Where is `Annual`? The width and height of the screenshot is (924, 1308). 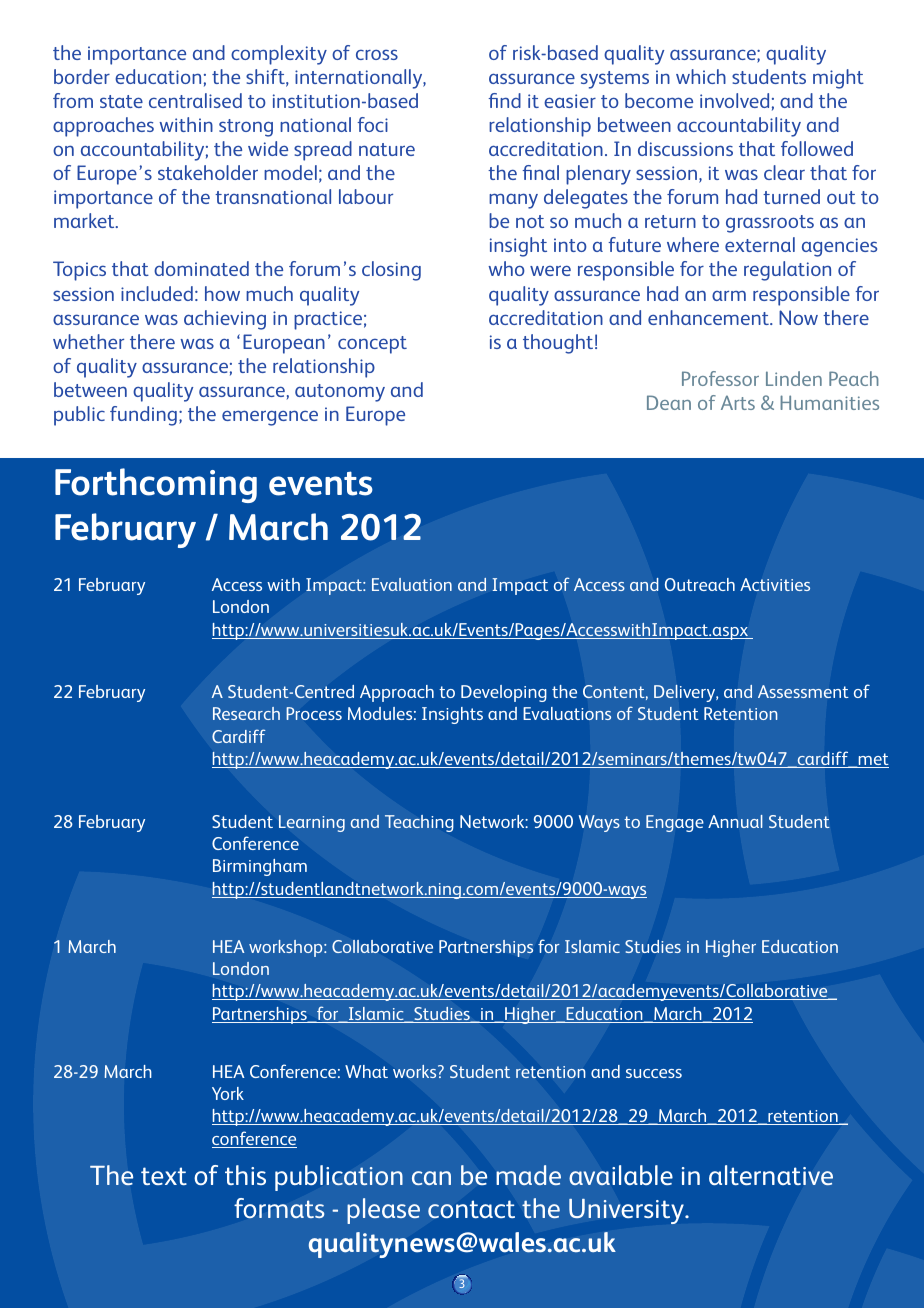
Annual is located at coordinates (735, 821).
